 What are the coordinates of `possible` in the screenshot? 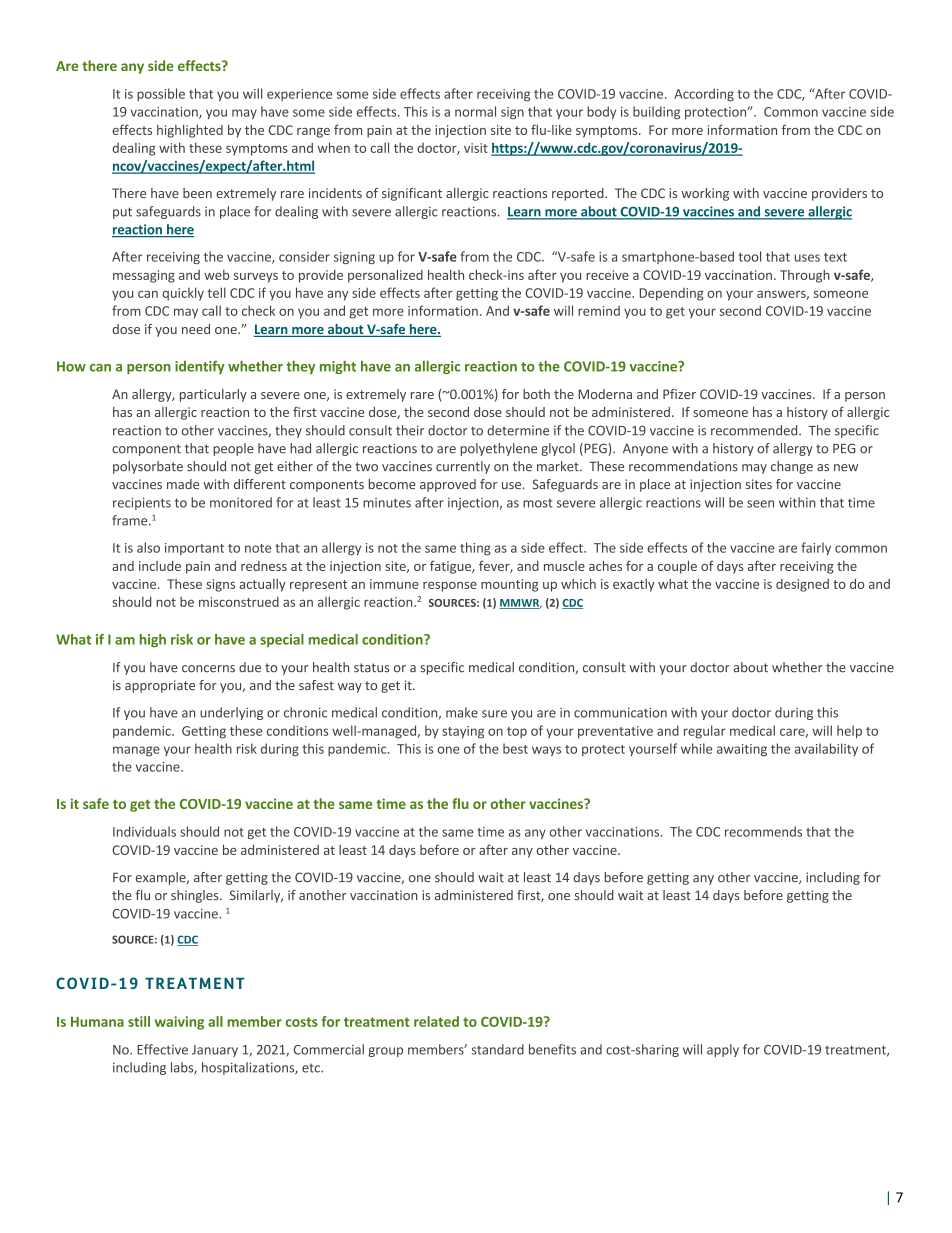 It's located at (161, 94).
